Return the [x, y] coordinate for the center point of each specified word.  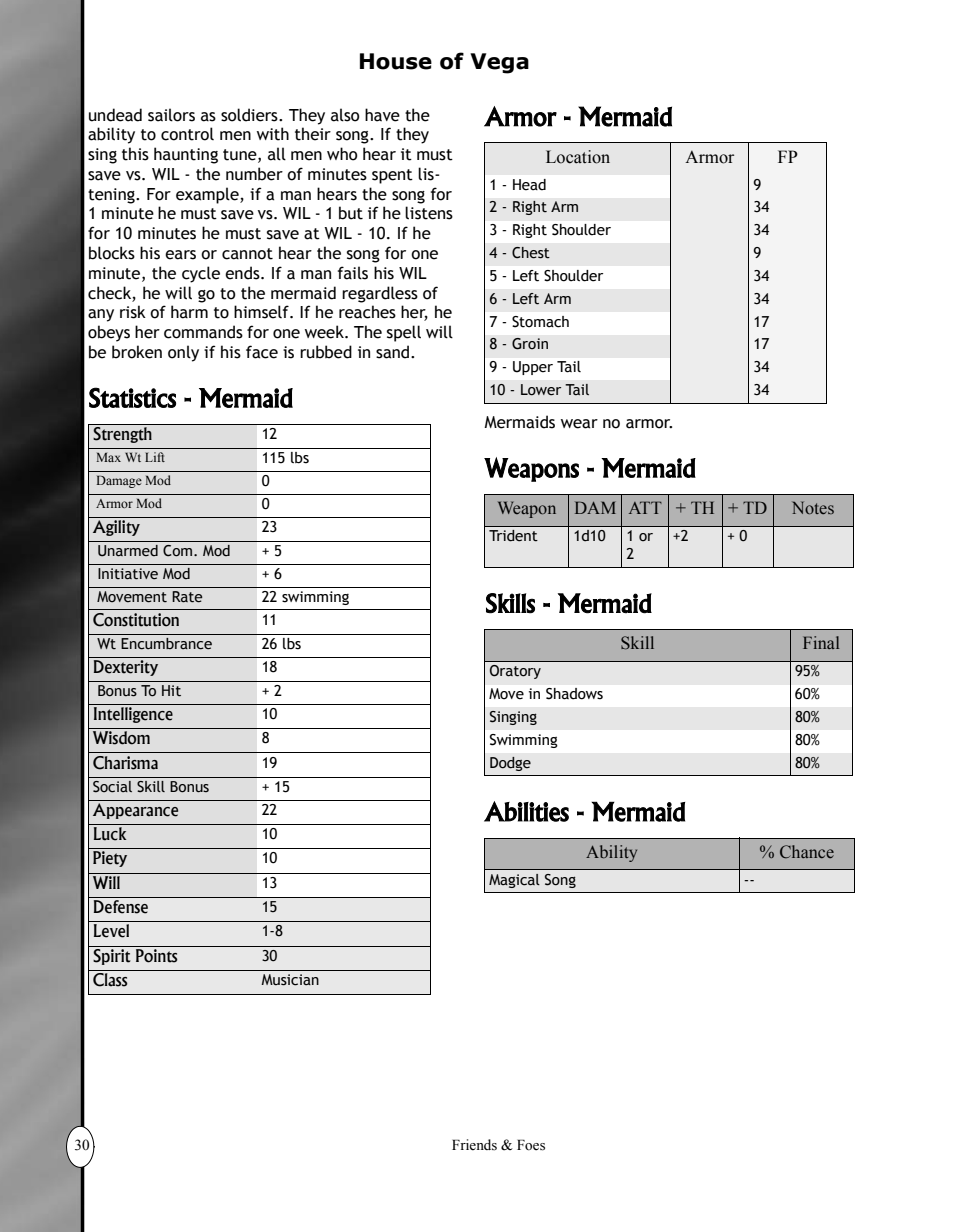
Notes [813, 507]
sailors [171, 115]
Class [110, 980]
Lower [541, 390]
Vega [499, 63]
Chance [807, 852]
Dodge [510, 764]
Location [578, 157]
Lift [155, 457]
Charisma [125, 763]
